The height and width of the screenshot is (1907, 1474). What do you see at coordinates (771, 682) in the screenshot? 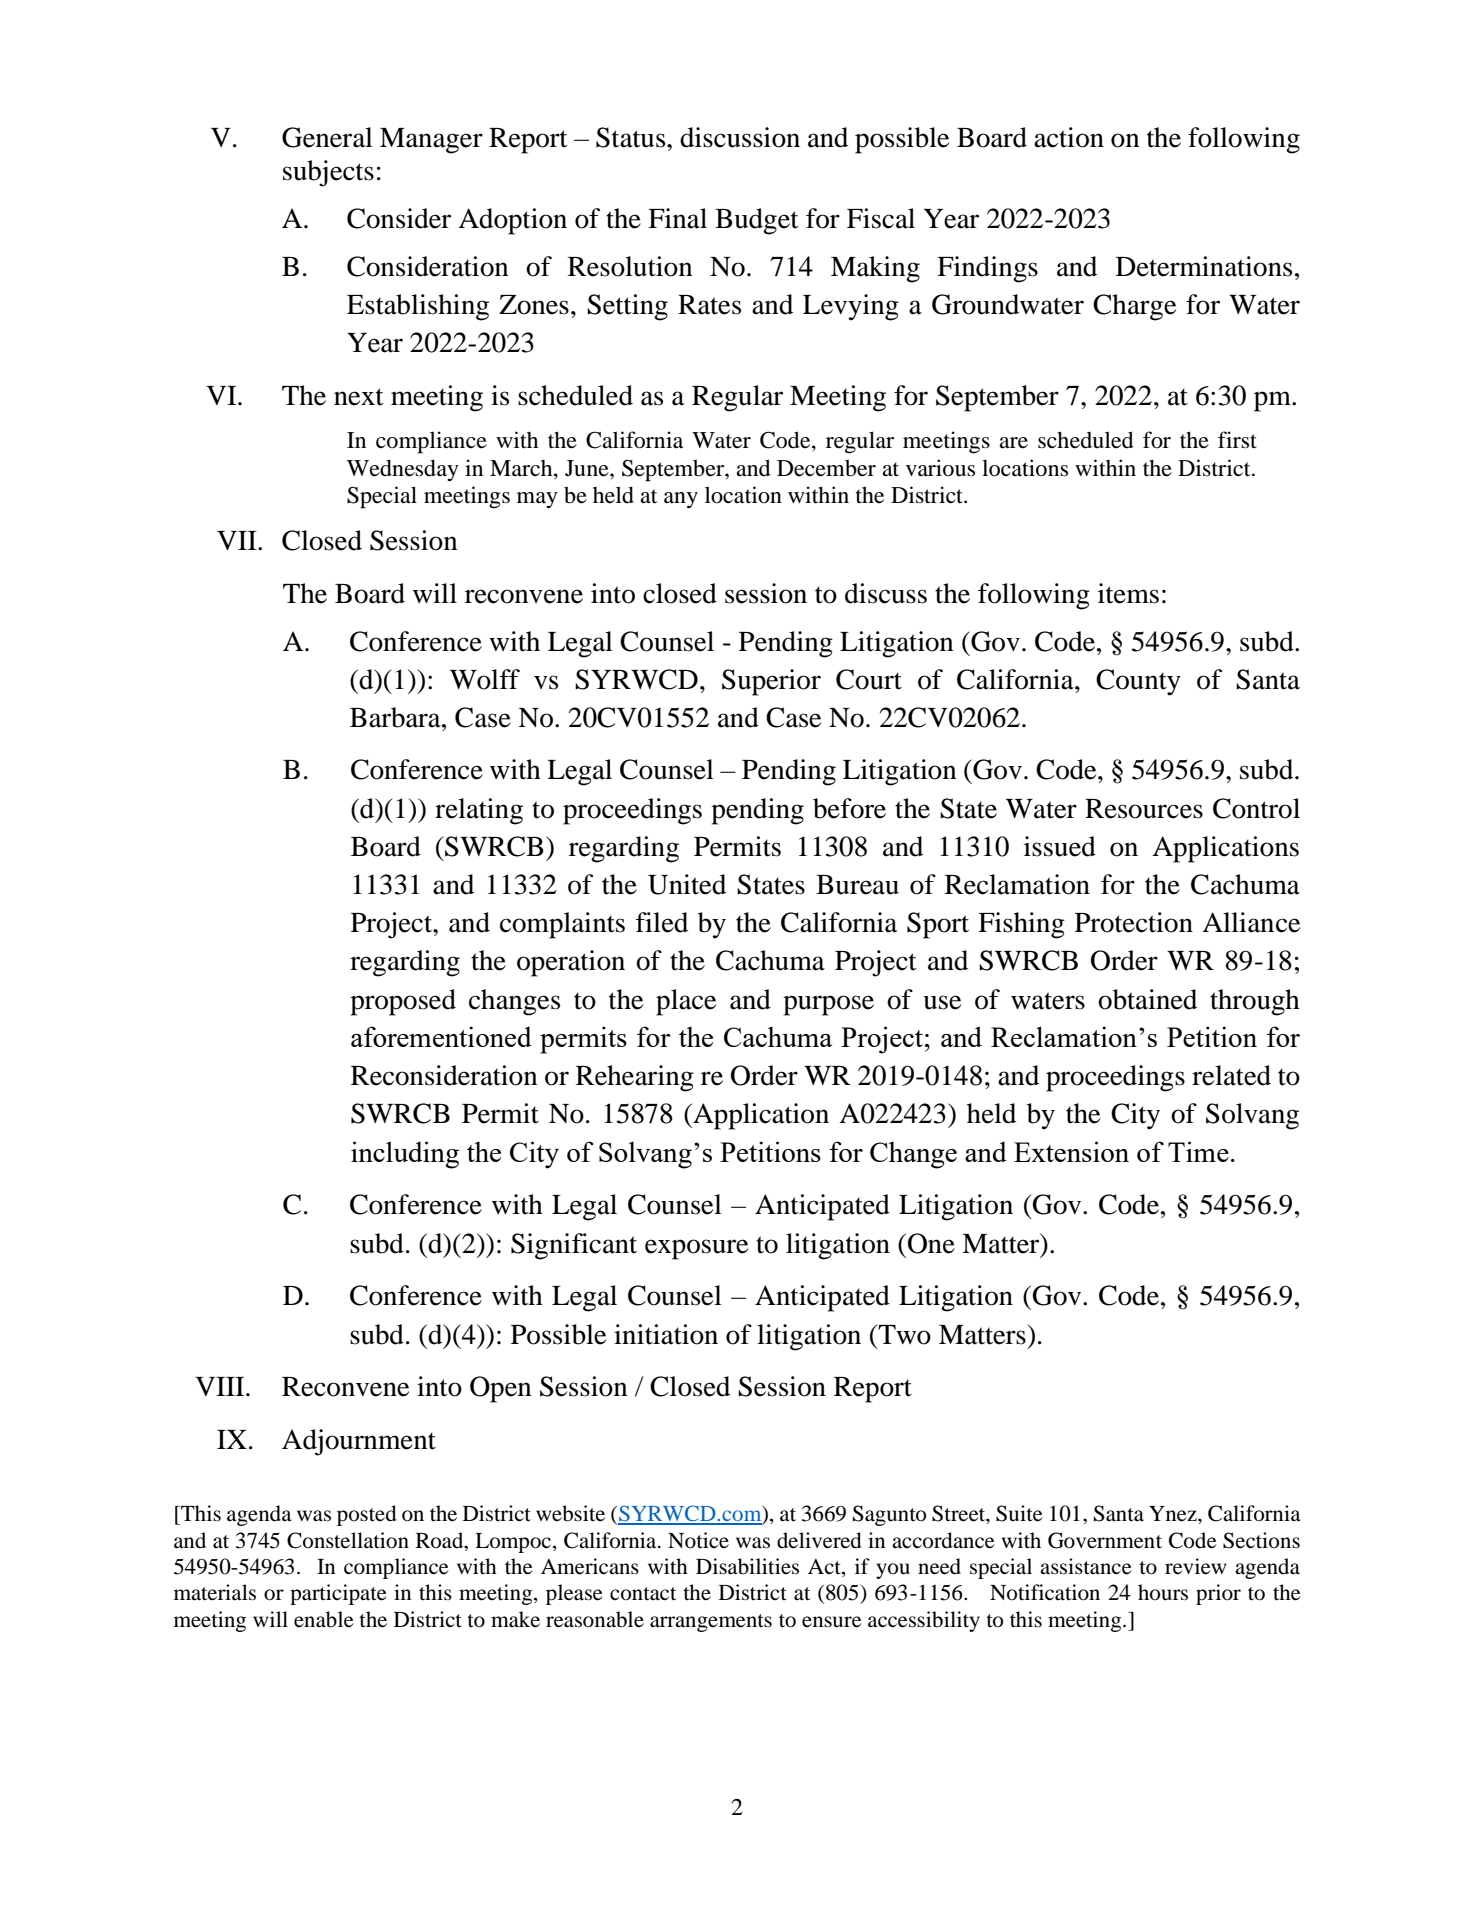
I see `Superior` at bounding box center [771, 682].
